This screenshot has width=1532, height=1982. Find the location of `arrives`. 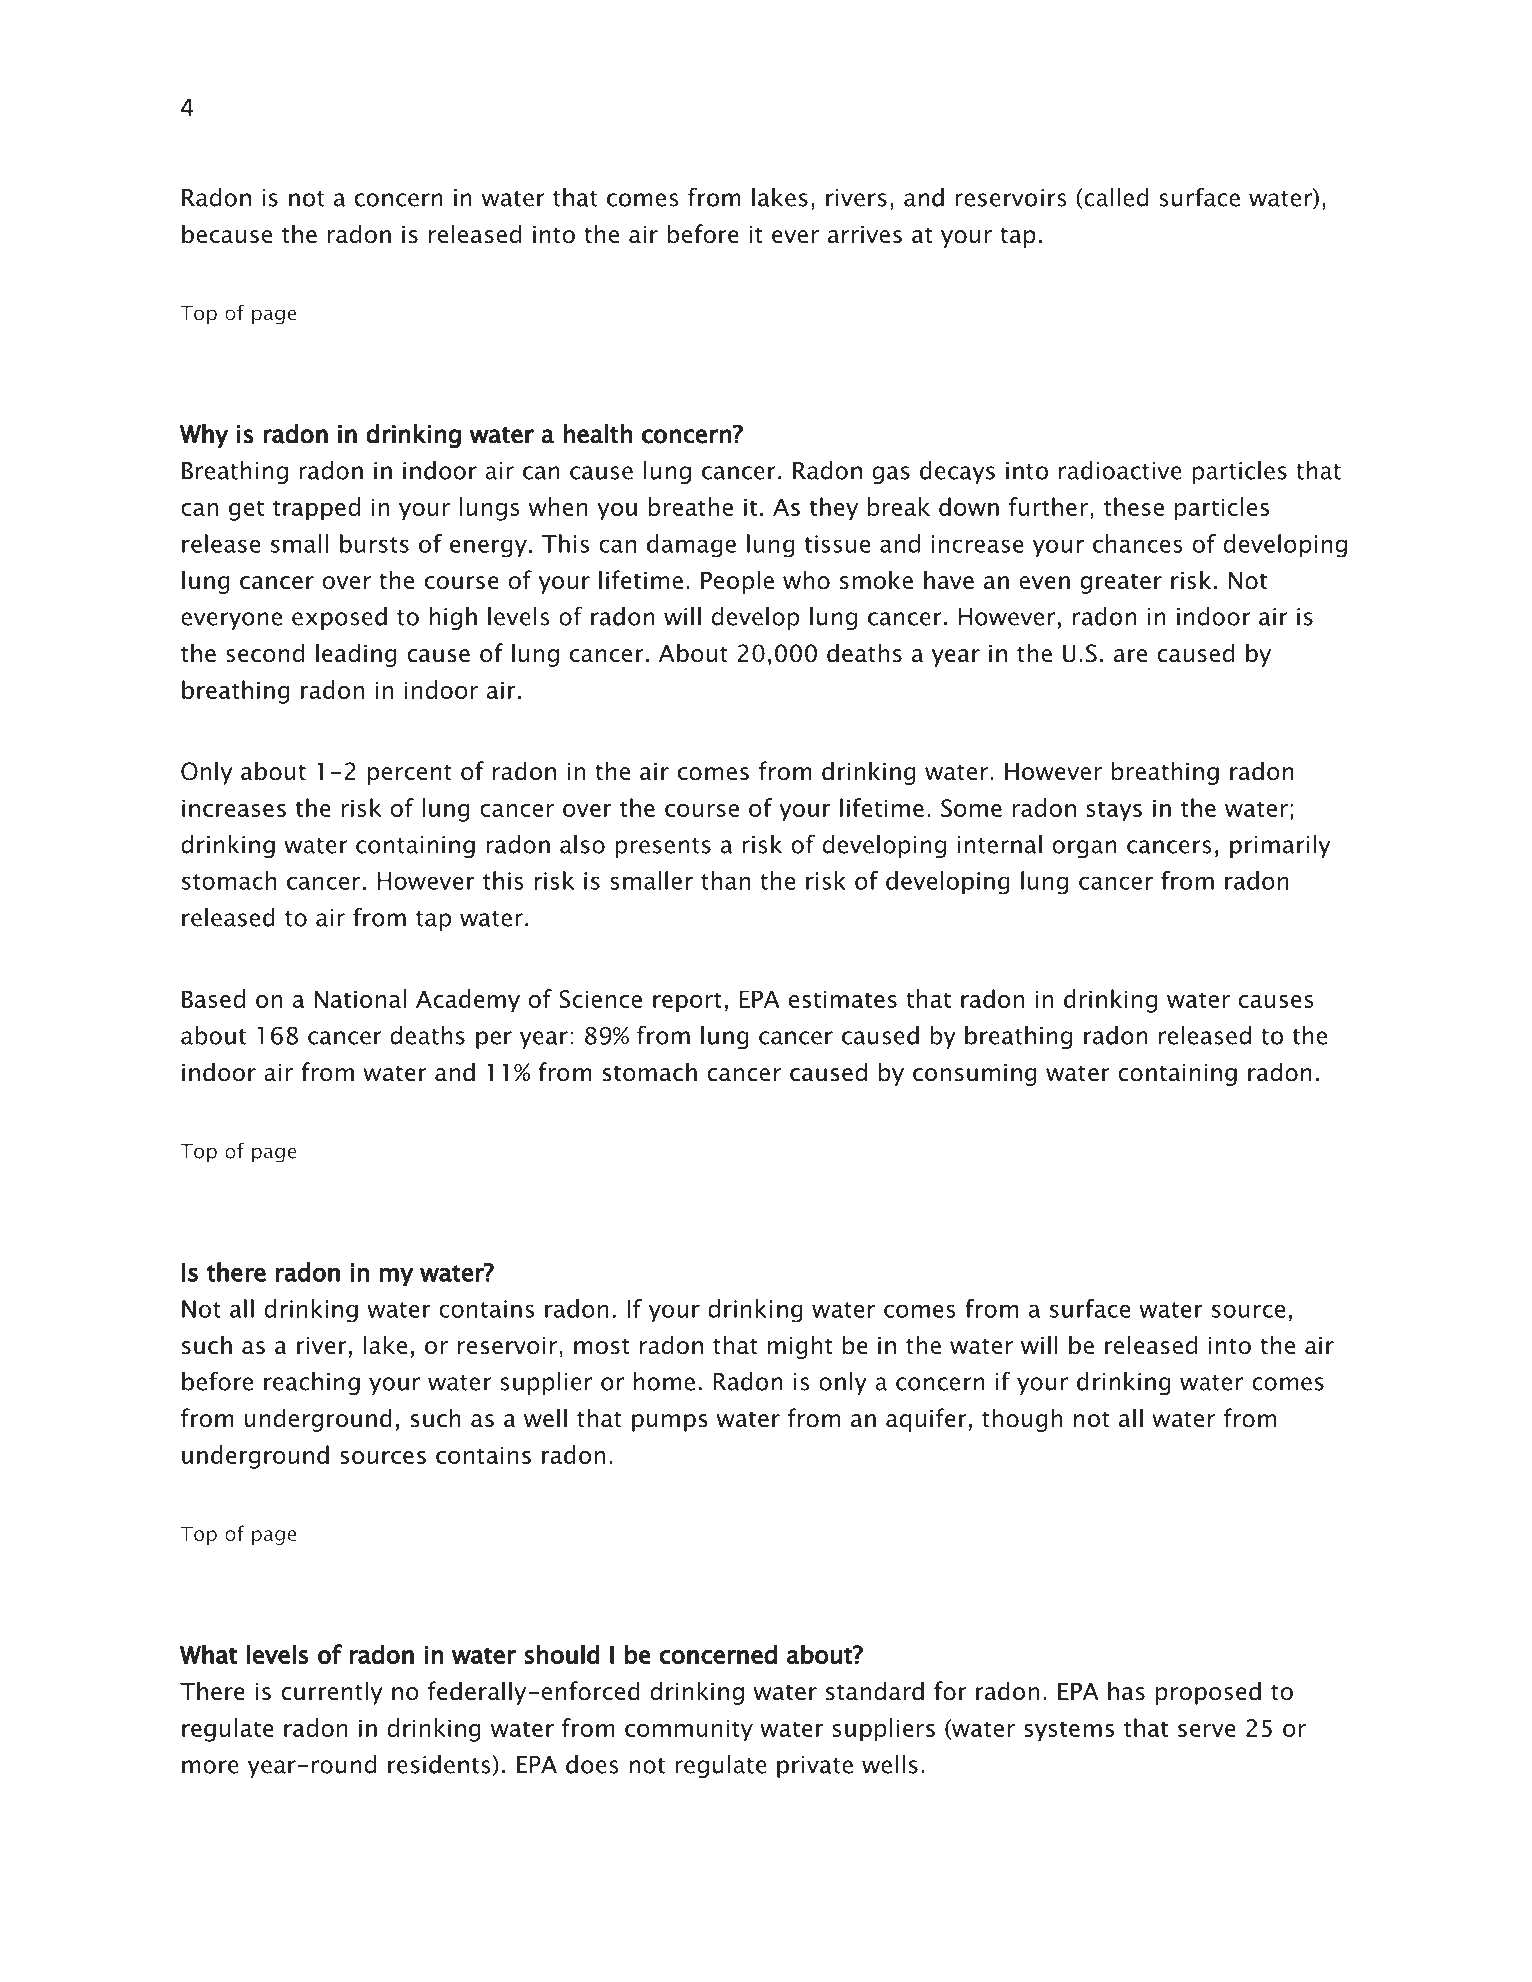

arrives is located at coordinates (865, 235).
